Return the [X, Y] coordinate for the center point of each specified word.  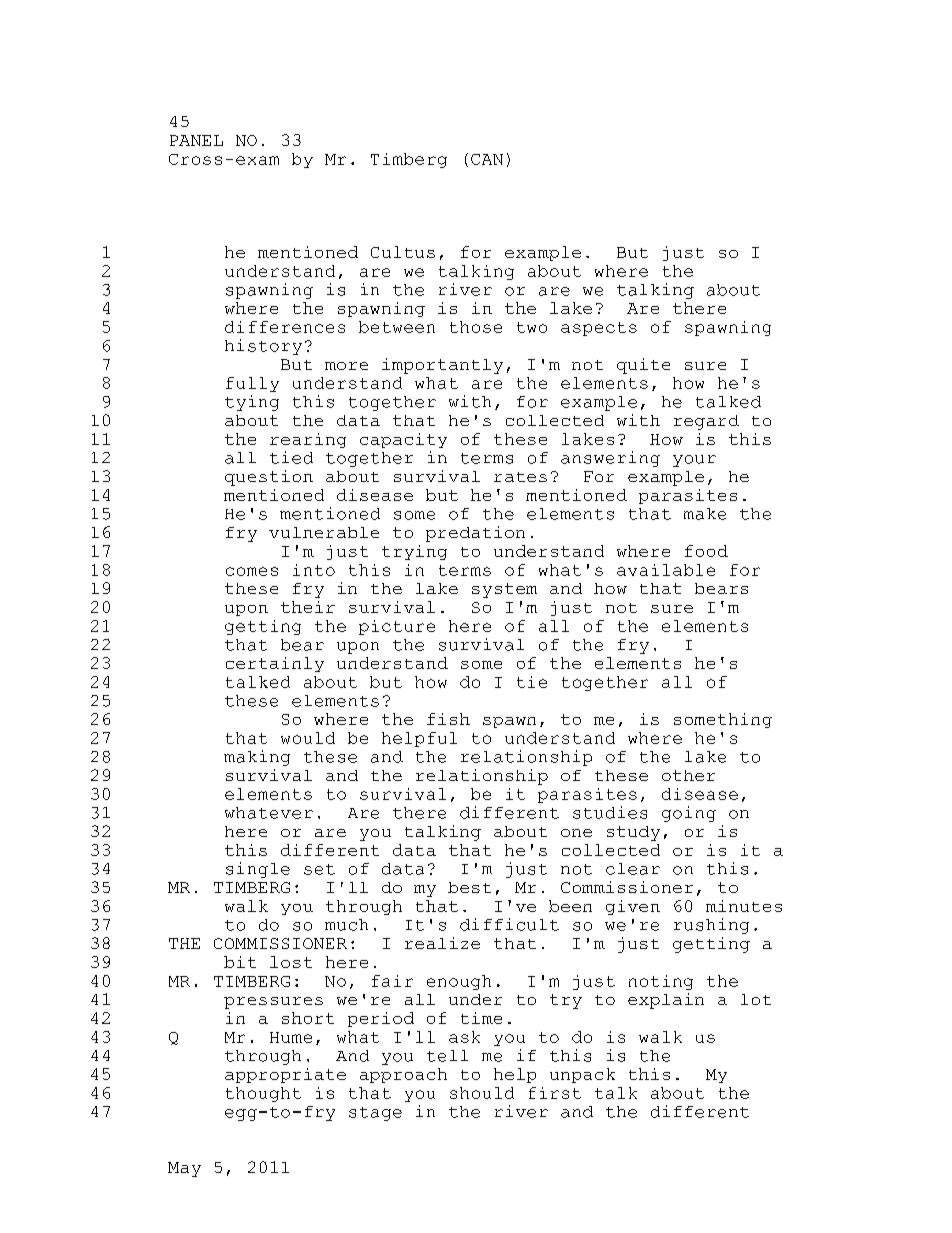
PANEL [196, 140]
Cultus [403, 252]
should [482, 1093]
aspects [599, 329]
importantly [442, 366]
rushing [711, 926]
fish [448, 719]
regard [706, 422]
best [469, 887]
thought [263, 1094]
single [258, 870]
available [666, 570]
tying [252, 403]
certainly [275, 664]
